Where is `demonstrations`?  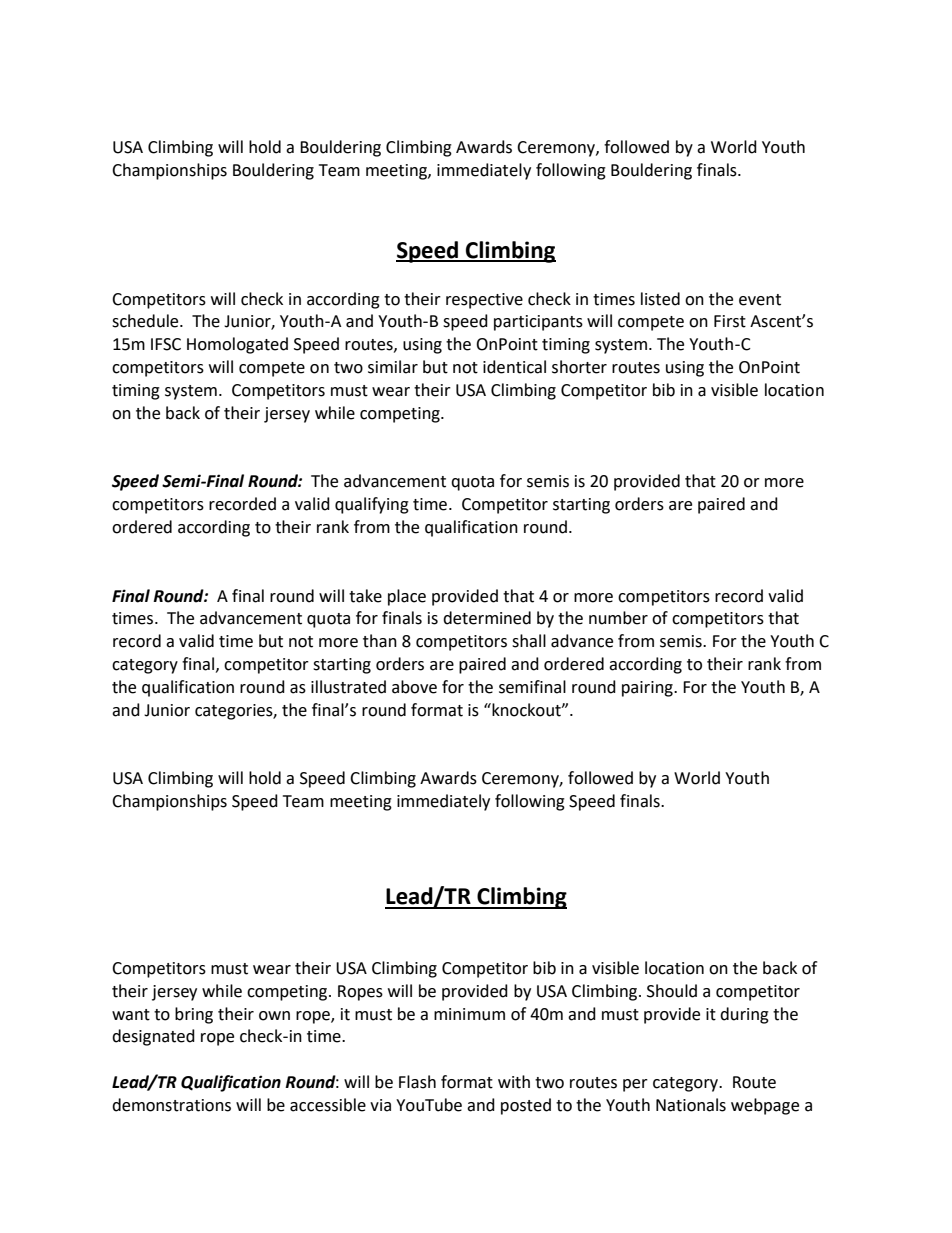
demonstrations is located at coordinates (171, 1105).
